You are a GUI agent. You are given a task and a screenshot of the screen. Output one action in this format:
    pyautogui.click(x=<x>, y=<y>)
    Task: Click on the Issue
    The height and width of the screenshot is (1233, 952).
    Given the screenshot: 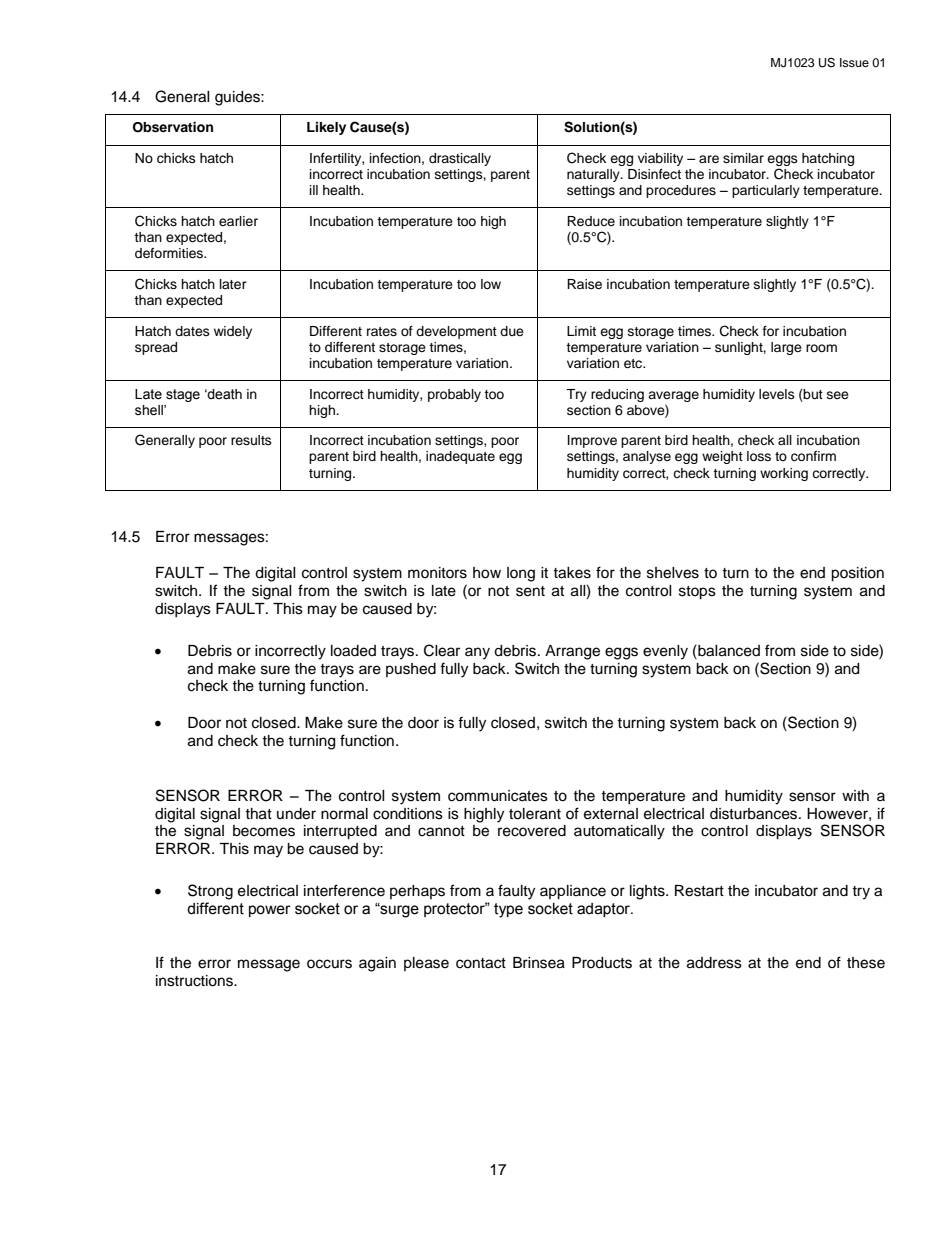 What is the action you would take?
    pyautogui.click(x=854, y=62)
